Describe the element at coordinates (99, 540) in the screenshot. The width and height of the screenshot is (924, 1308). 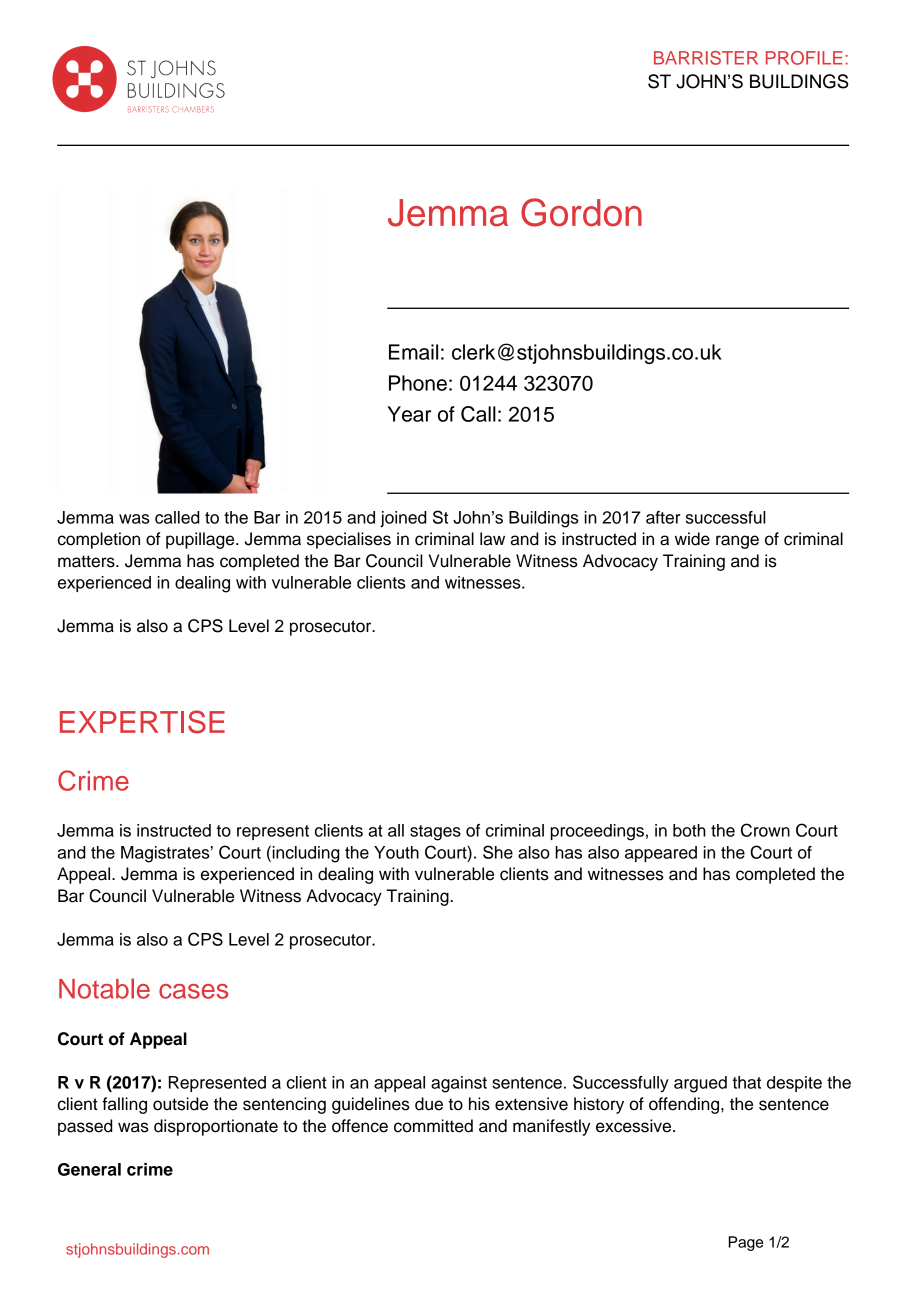
I see `completion` at that location.
